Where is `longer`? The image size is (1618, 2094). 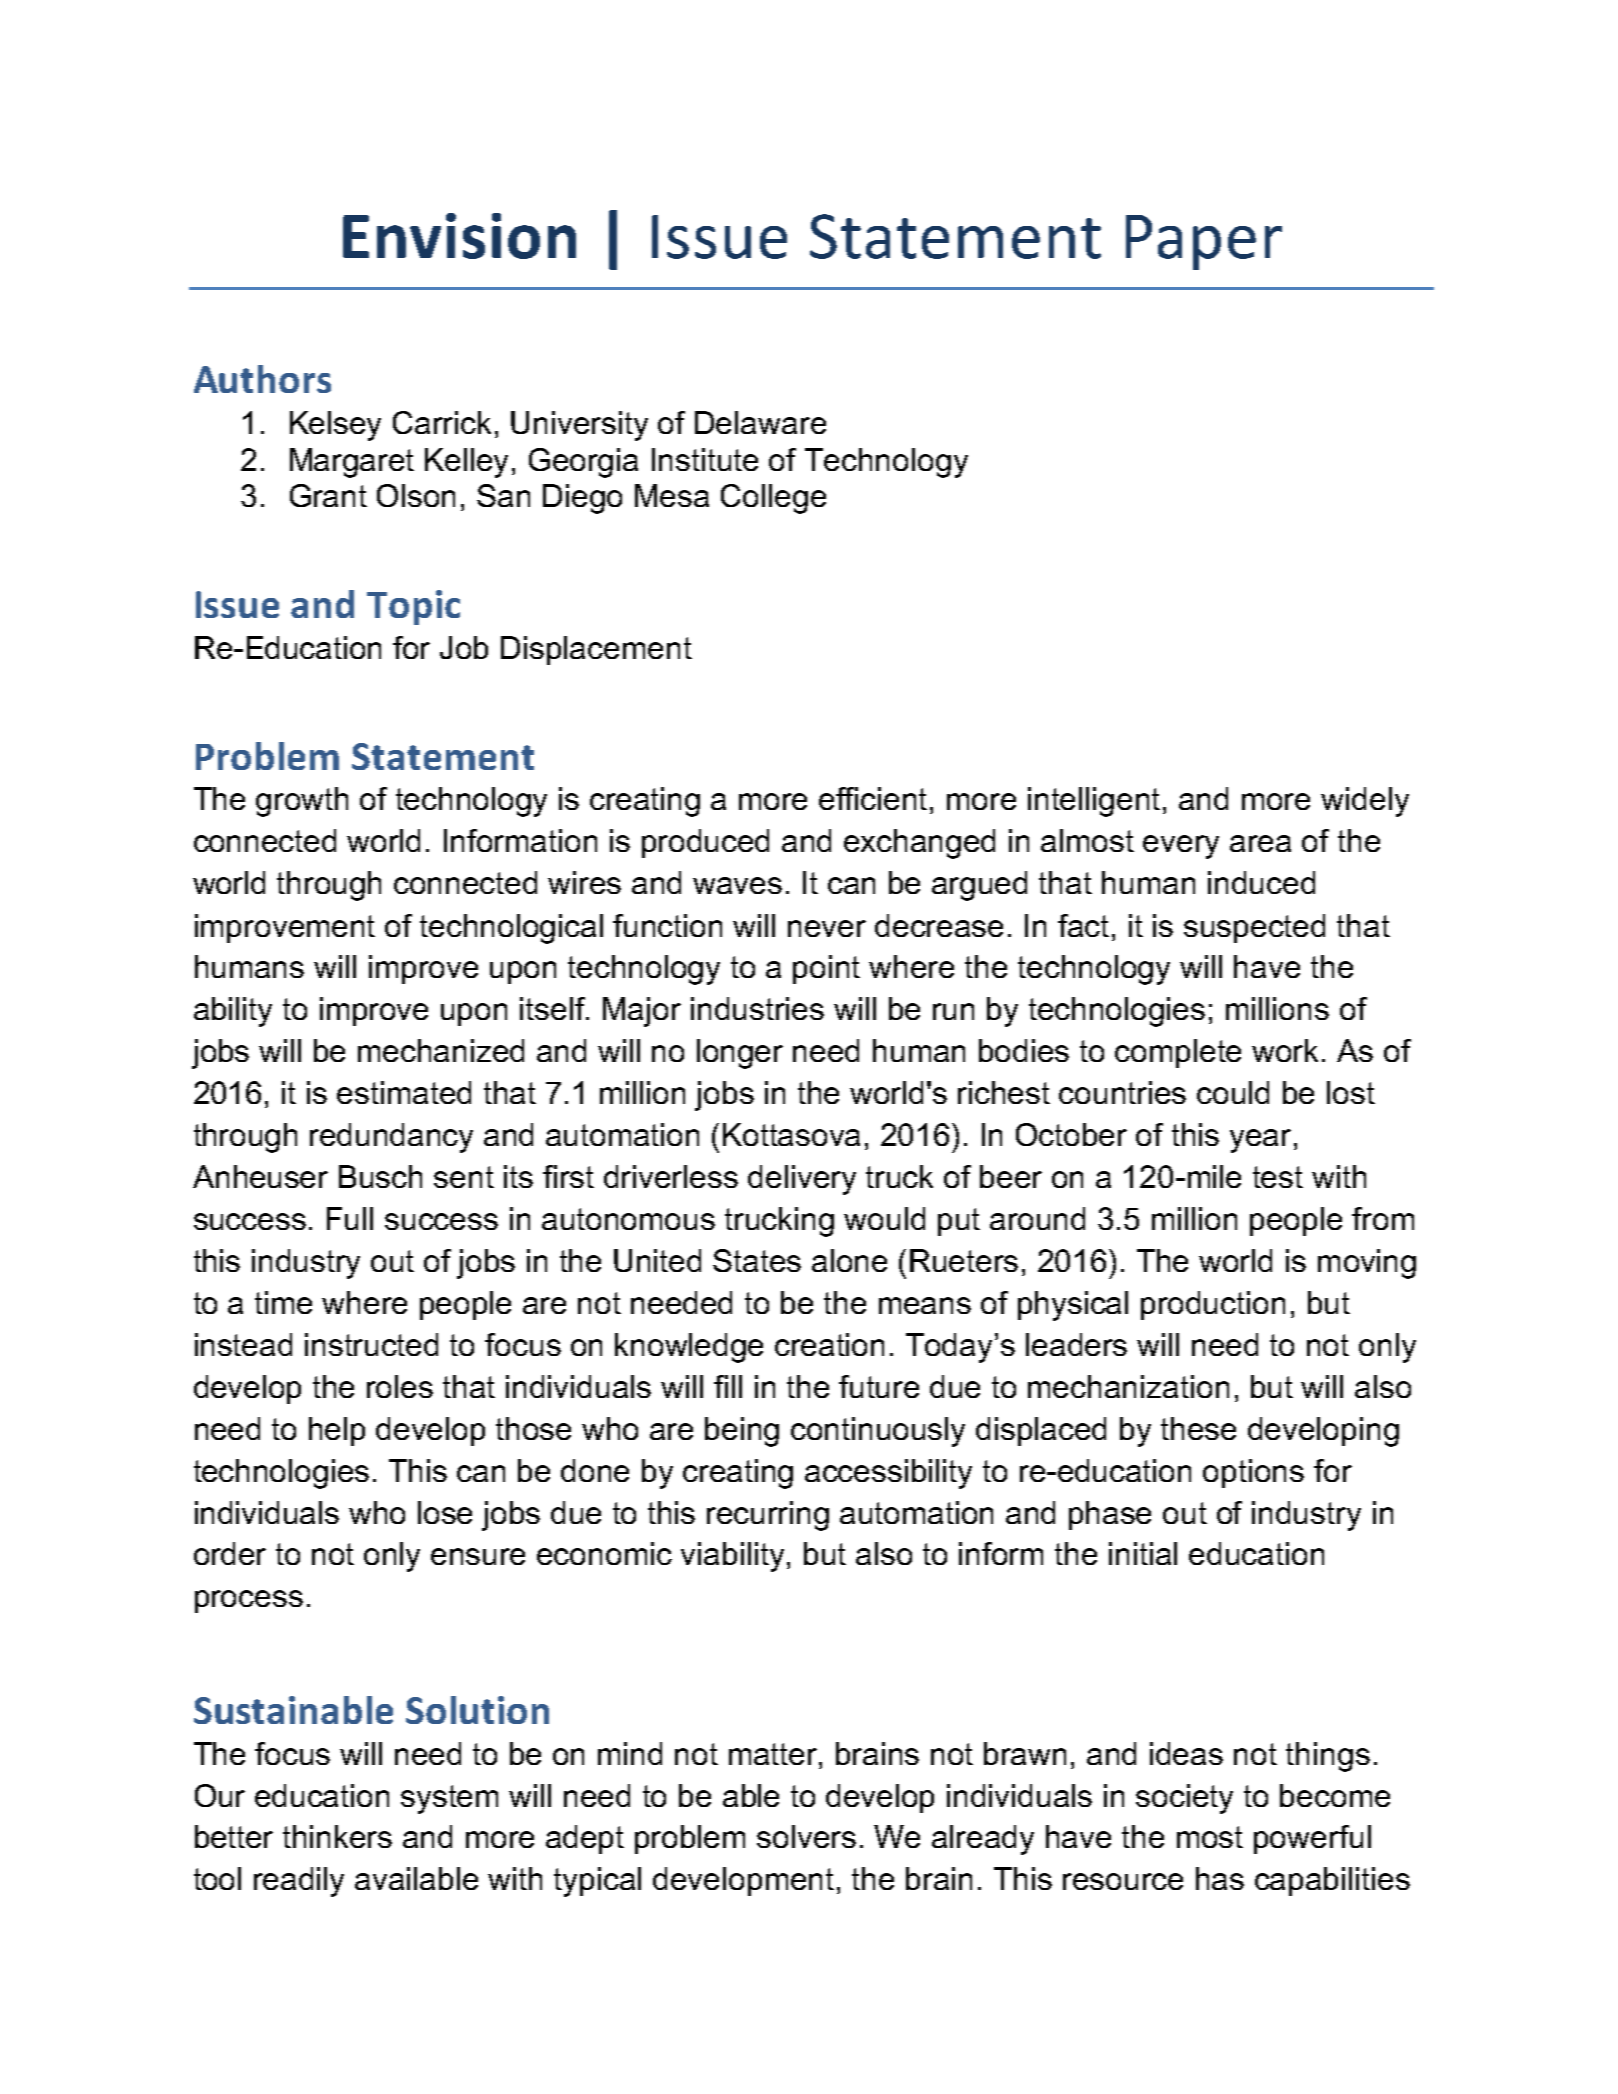
longer is located at coordinates (740, 1054).
